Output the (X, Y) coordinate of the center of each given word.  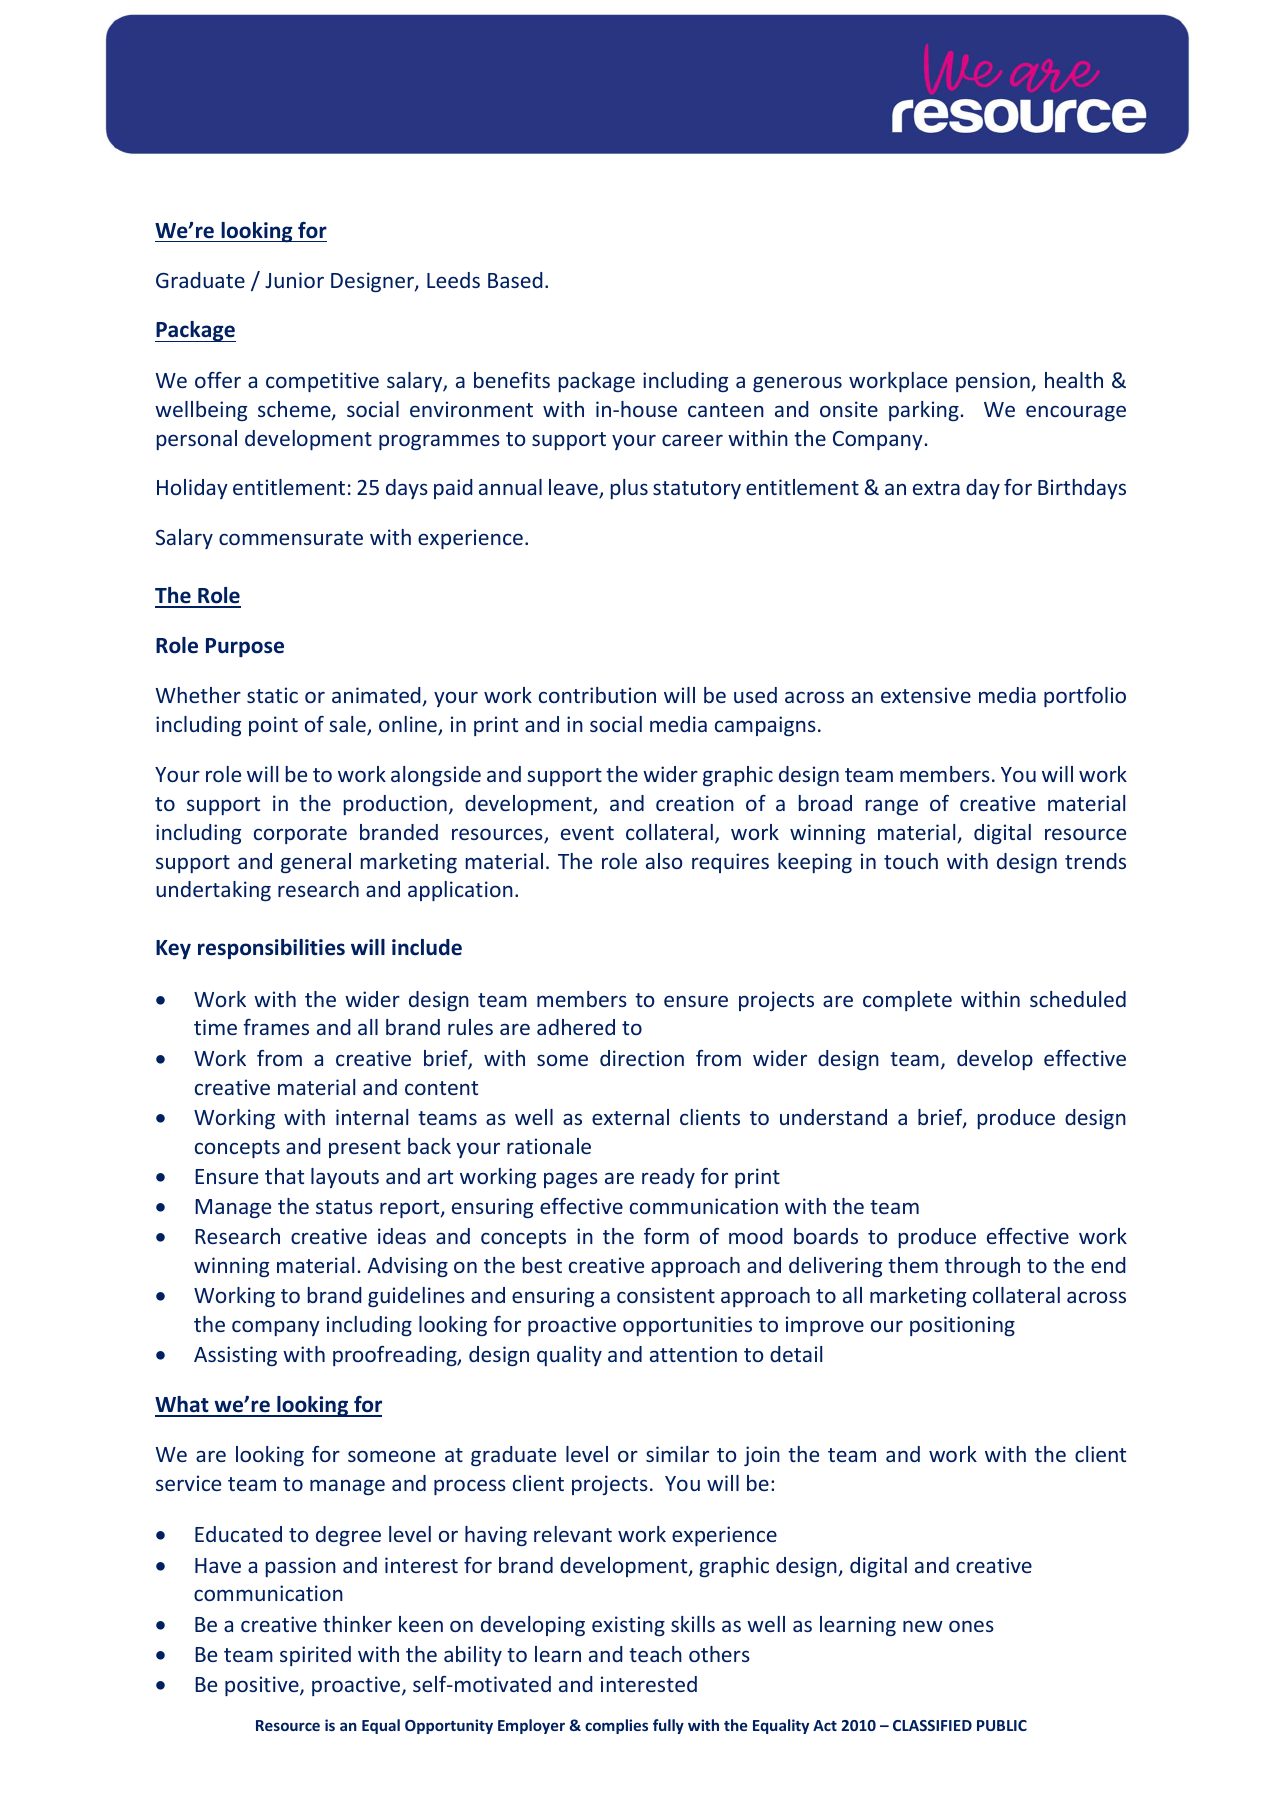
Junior (294, 280)
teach (655, 1654)
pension (993, 382)
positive (263, 1686)
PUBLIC (1002, 1725)
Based (515, 280)
